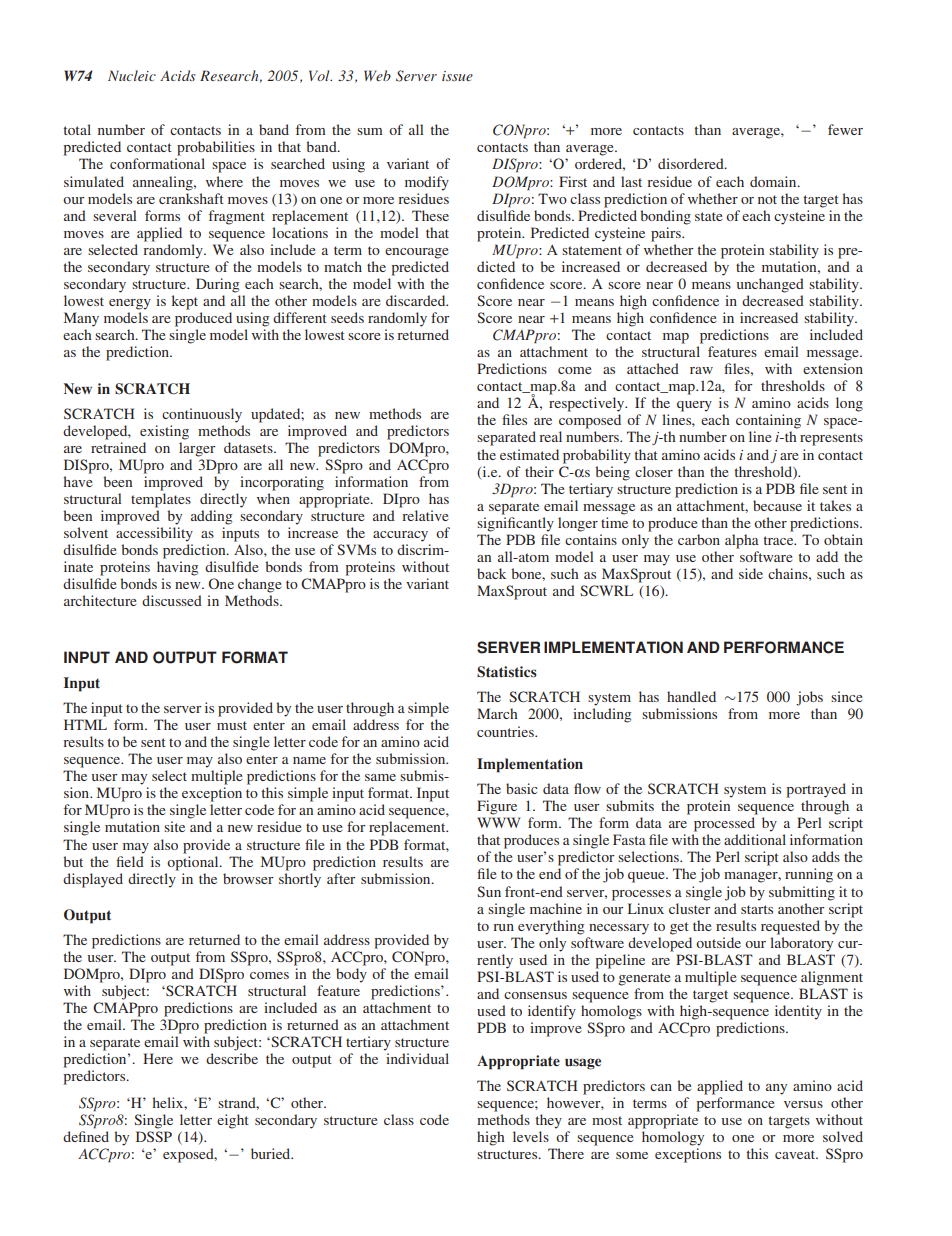  I want to click on portrayed, so click(816, 790).
